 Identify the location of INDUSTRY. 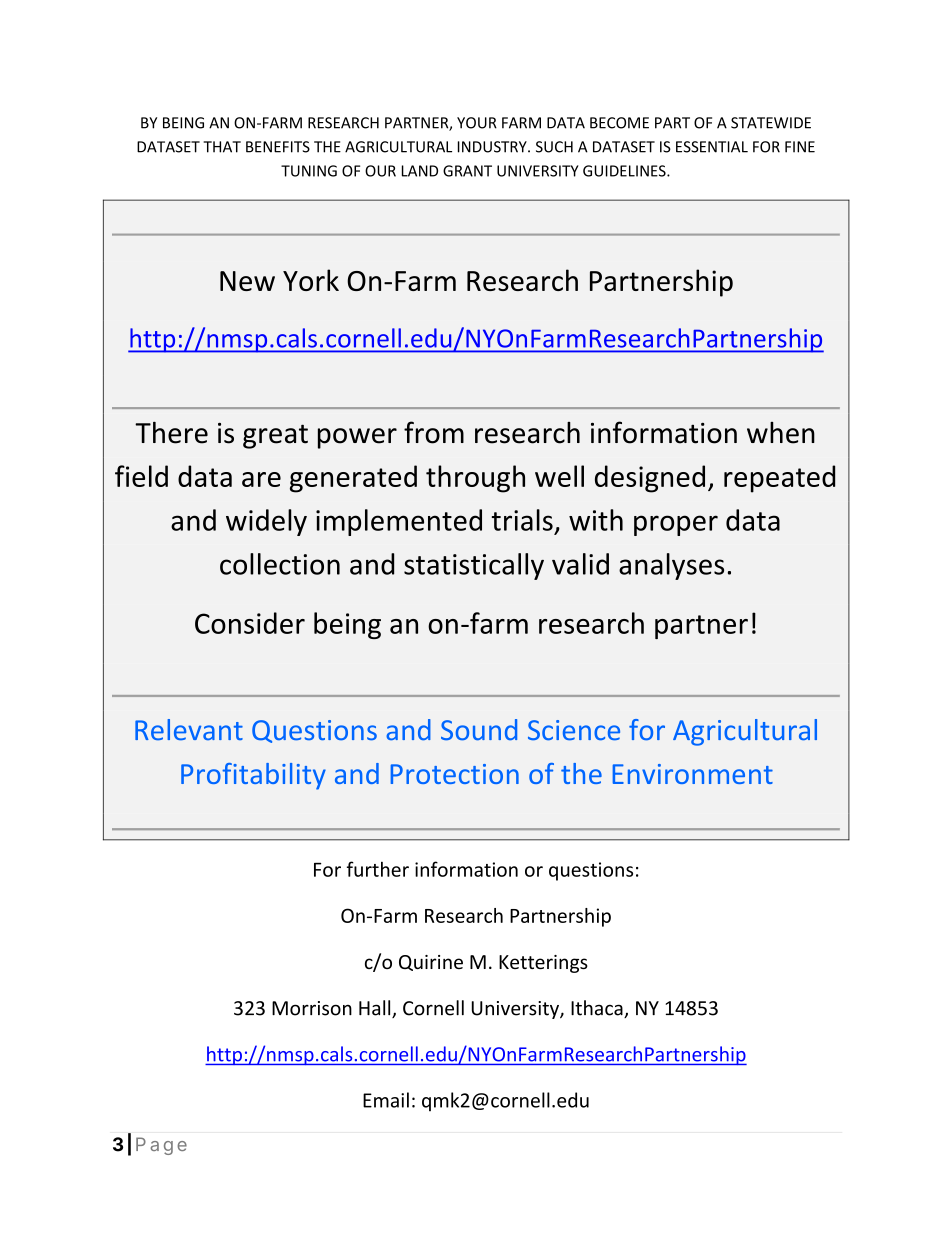
(493, 147).
